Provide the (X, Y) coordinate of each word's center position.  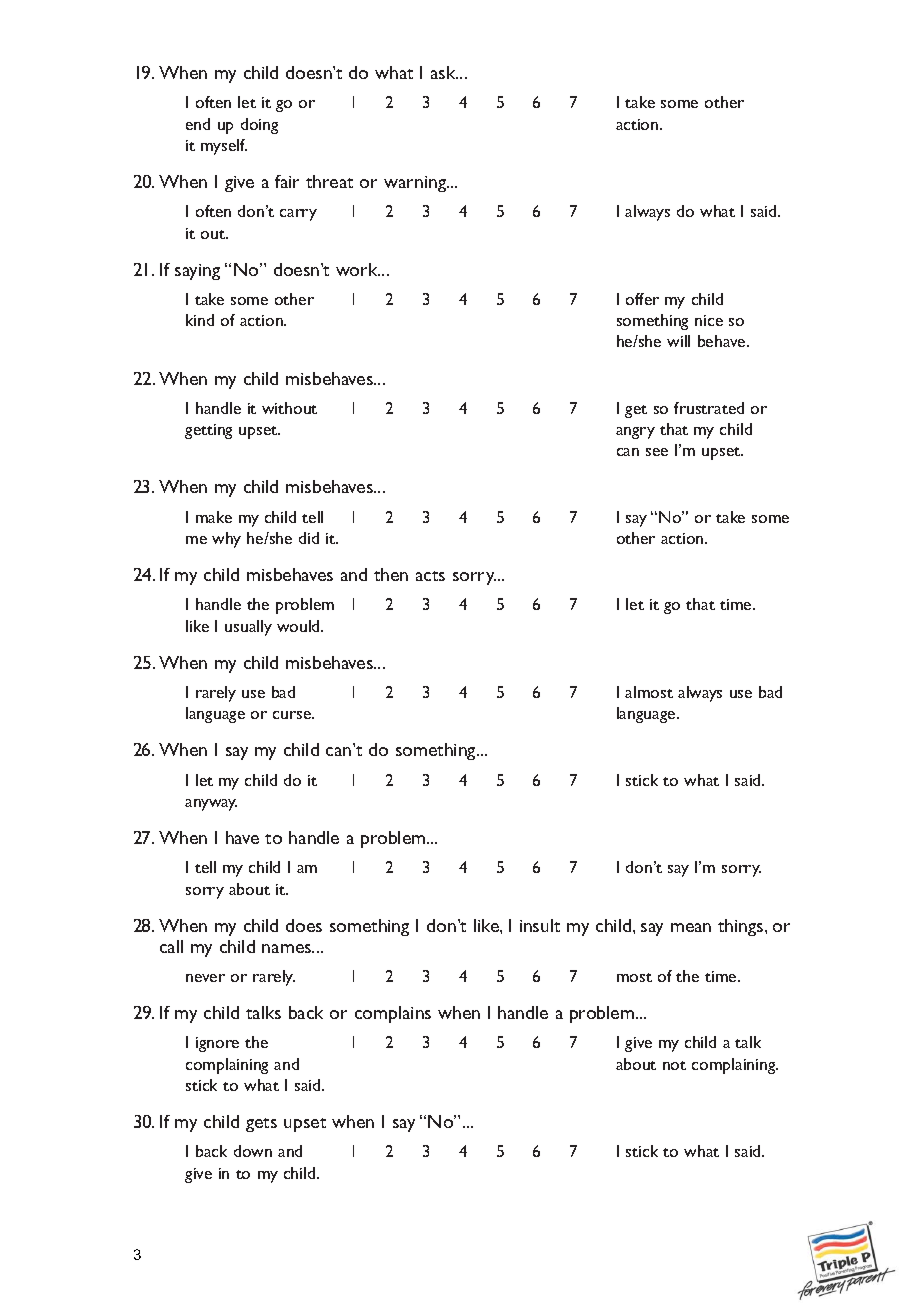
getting (208, 431)
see (657, 452)
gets (261, 1125)
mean (691, 927)
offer (642, 299)
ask (444, 72)
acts (430, 576)
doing (259, 126)
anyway (211, 805)
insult (540, 925)
